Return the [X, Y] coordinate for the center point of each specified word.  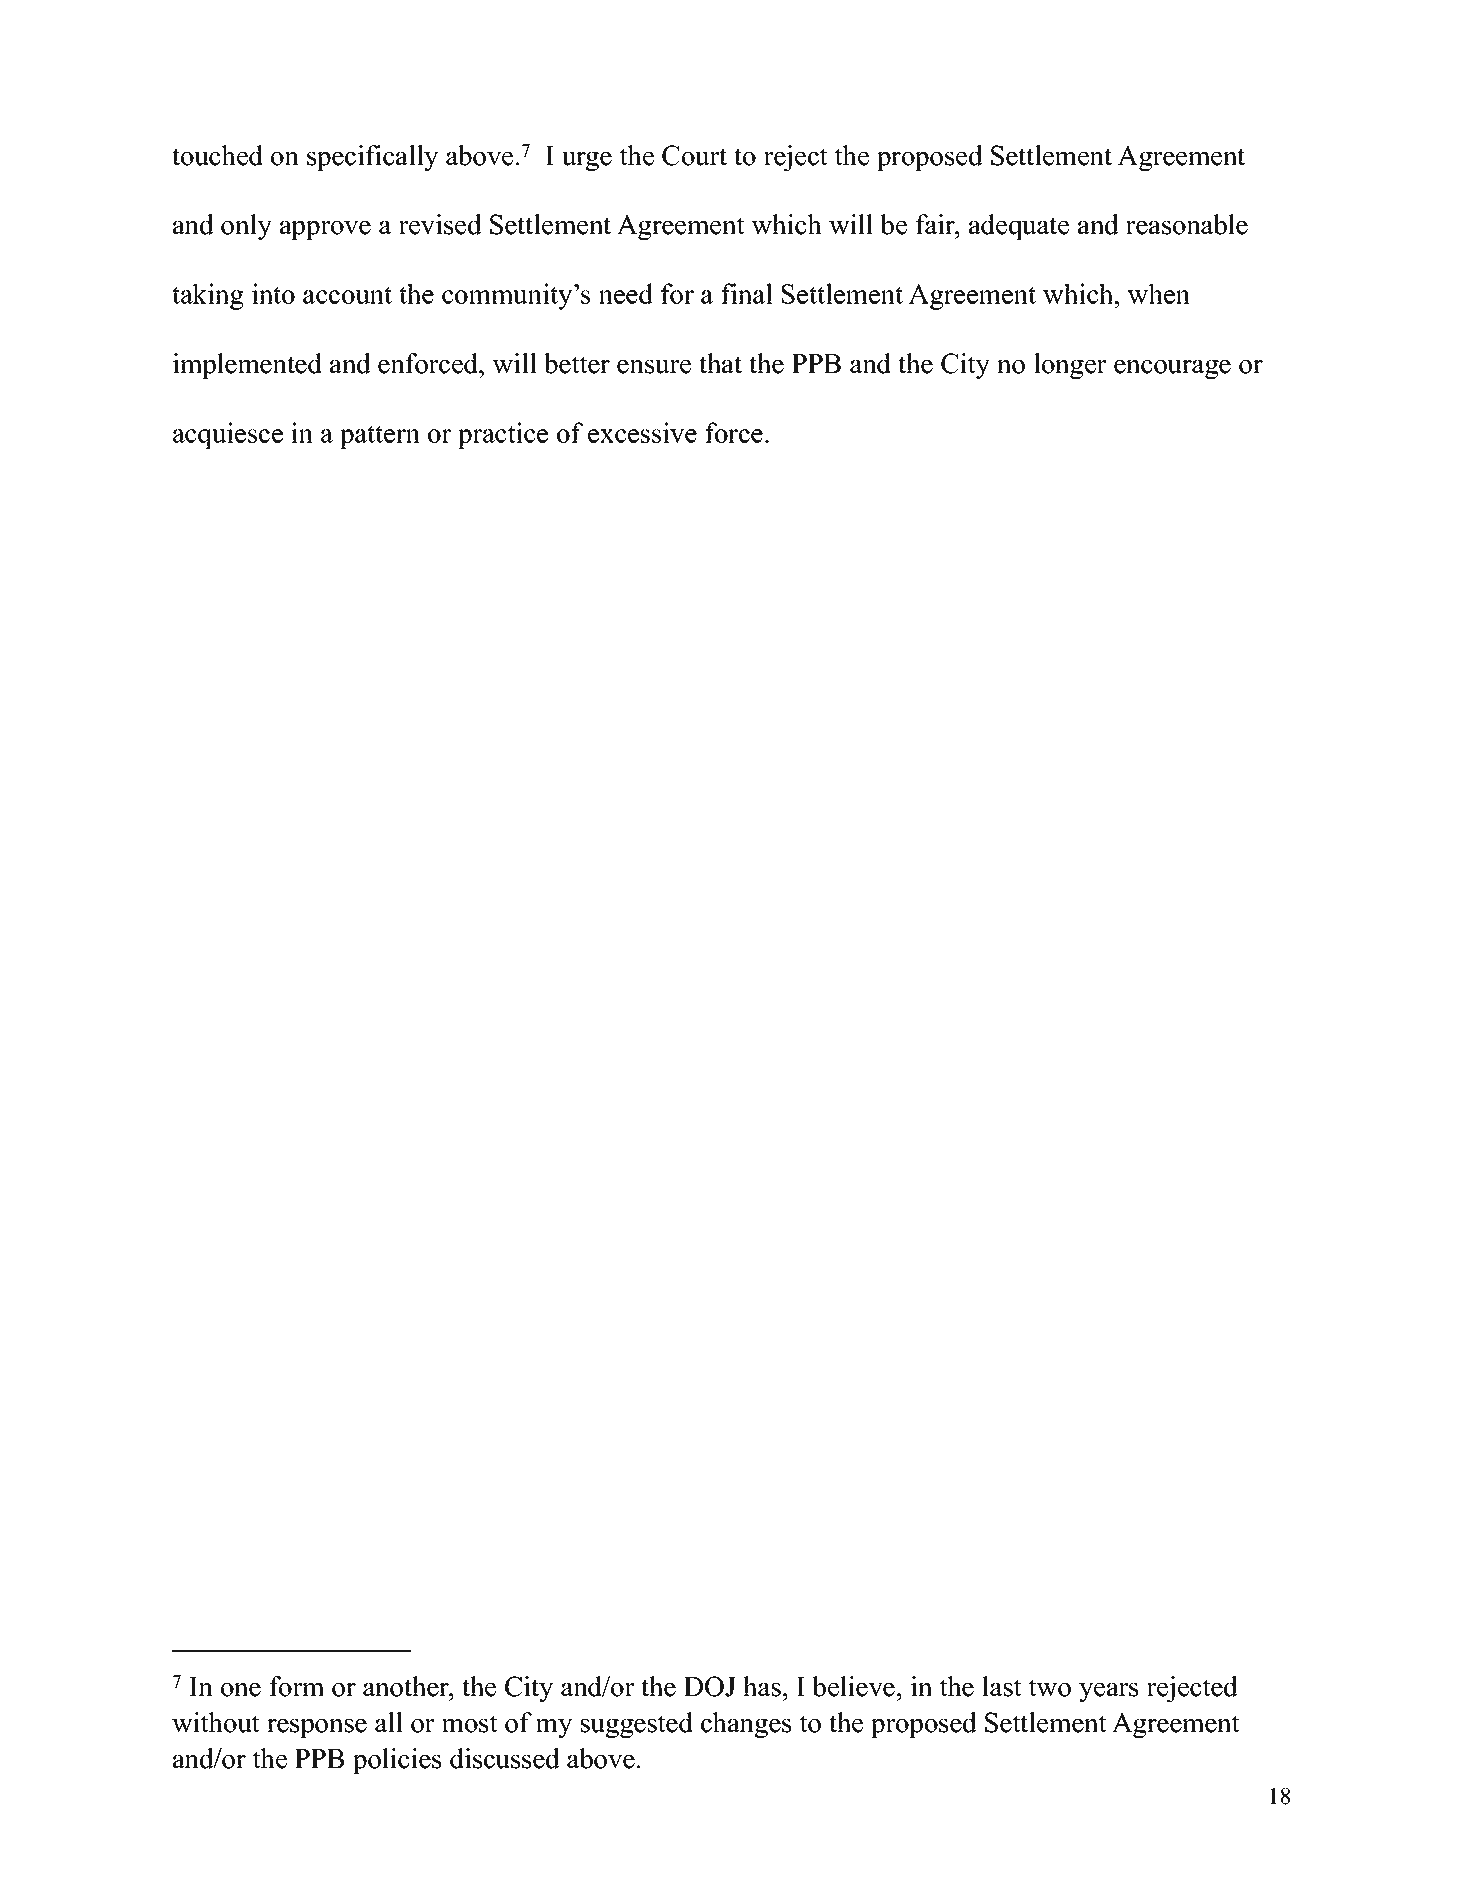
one [241, 1690]
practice [503, 435]
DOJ [710, 1686]
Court [694, 155]
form [296, 1686]
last [1002, 1686]
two [1050, 1688]
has [762, 1686]
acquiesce [228, 435]
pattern [380, 437]
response [317, 1728]
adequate [1019, 227]
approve [325, 230]
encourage [1172, 369]
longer [1070, 366]
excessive [642, 432]
